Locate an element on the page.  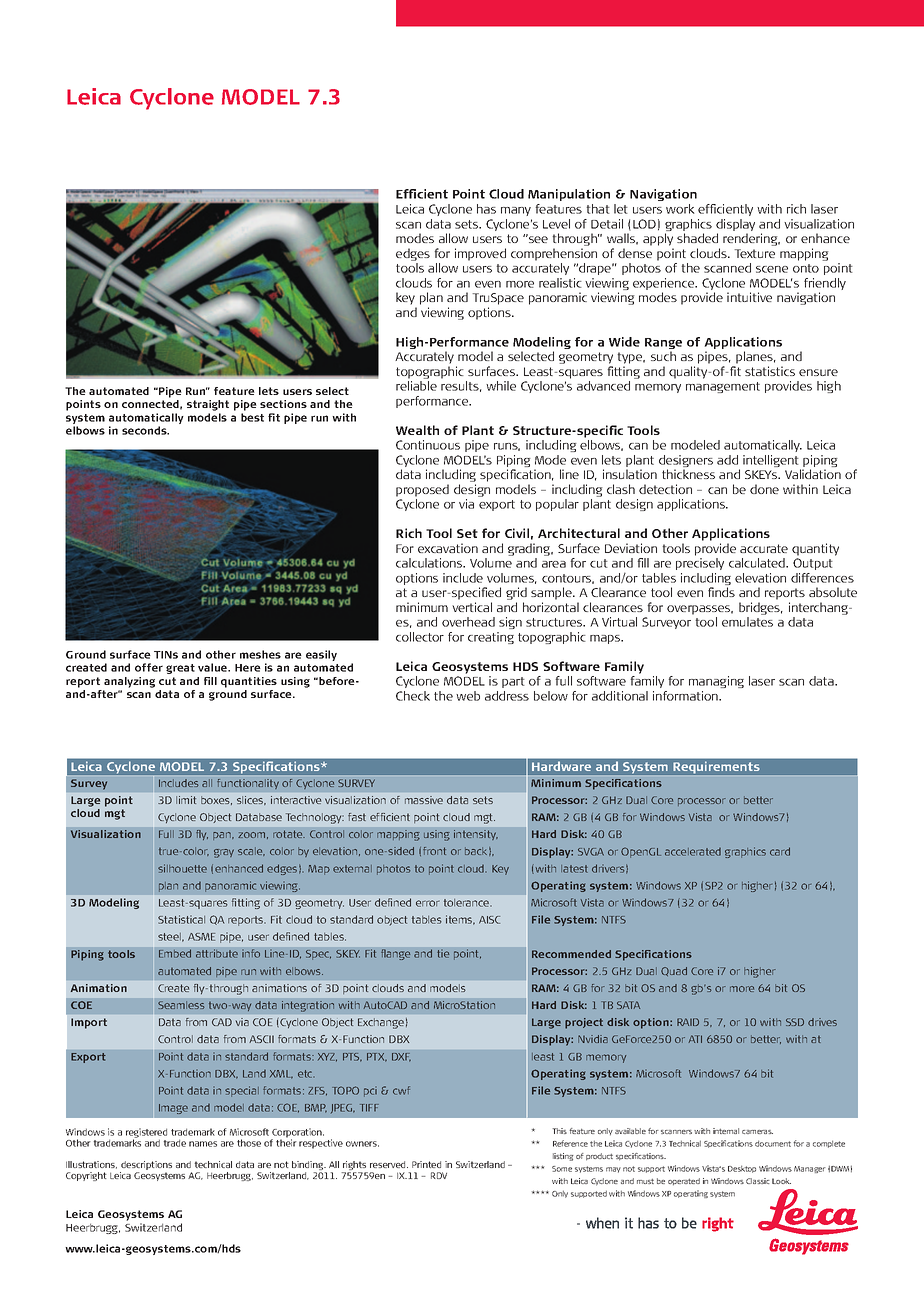
has is located at coordinates (486, 209).
